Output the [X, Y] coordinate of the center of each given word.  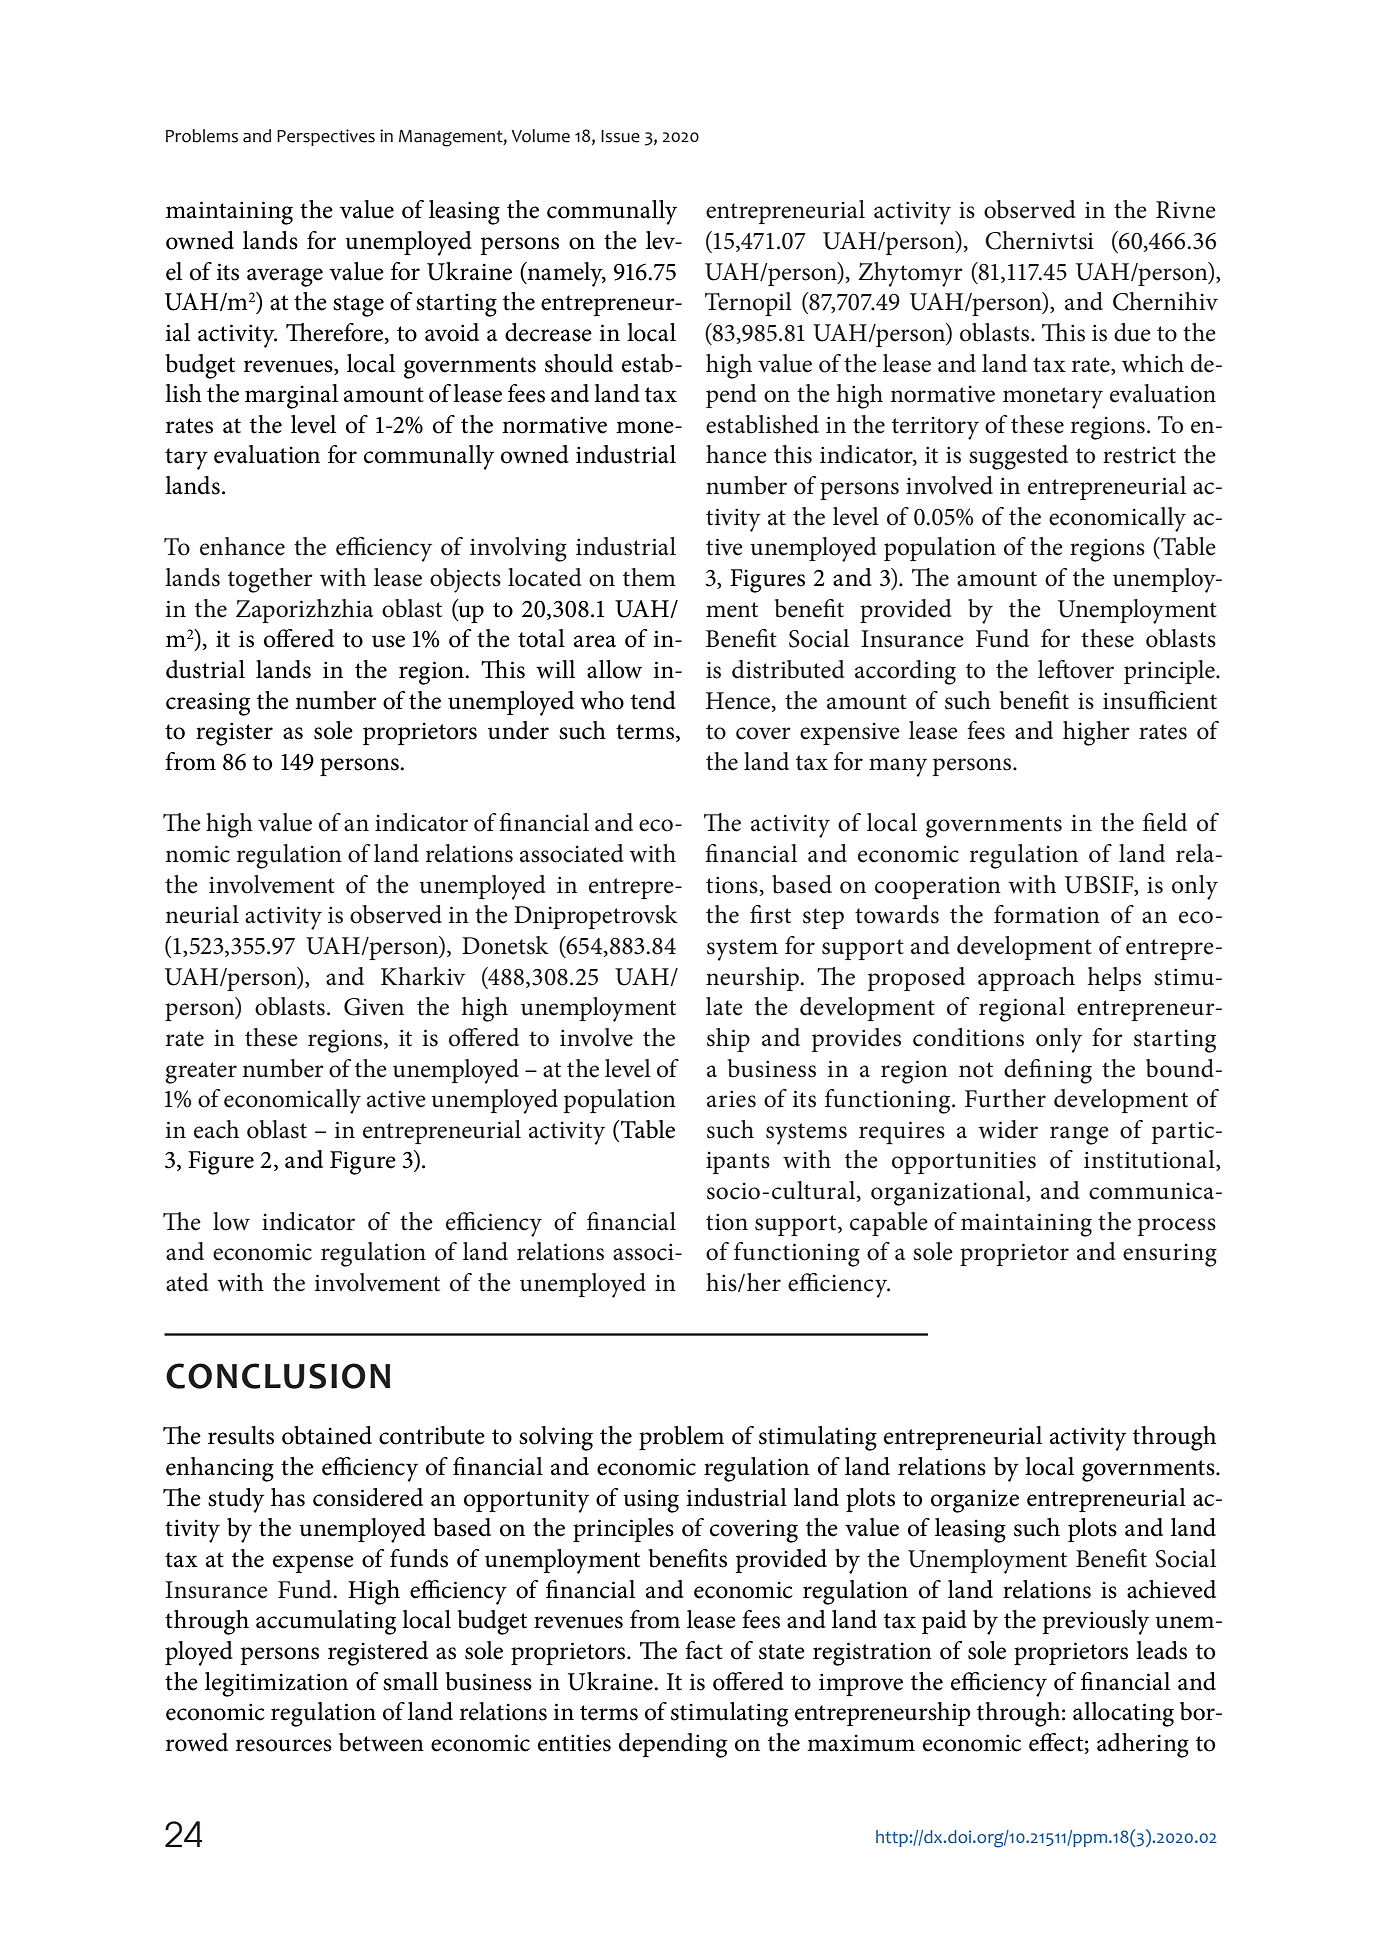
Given [374, 1007]
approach [1026, 979]
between [381, 1742]
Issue [620, 136]
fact [704, 1650]
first [770, 914]
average [285, 277]
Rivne [1186, 210]
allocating [1123, 1714]
